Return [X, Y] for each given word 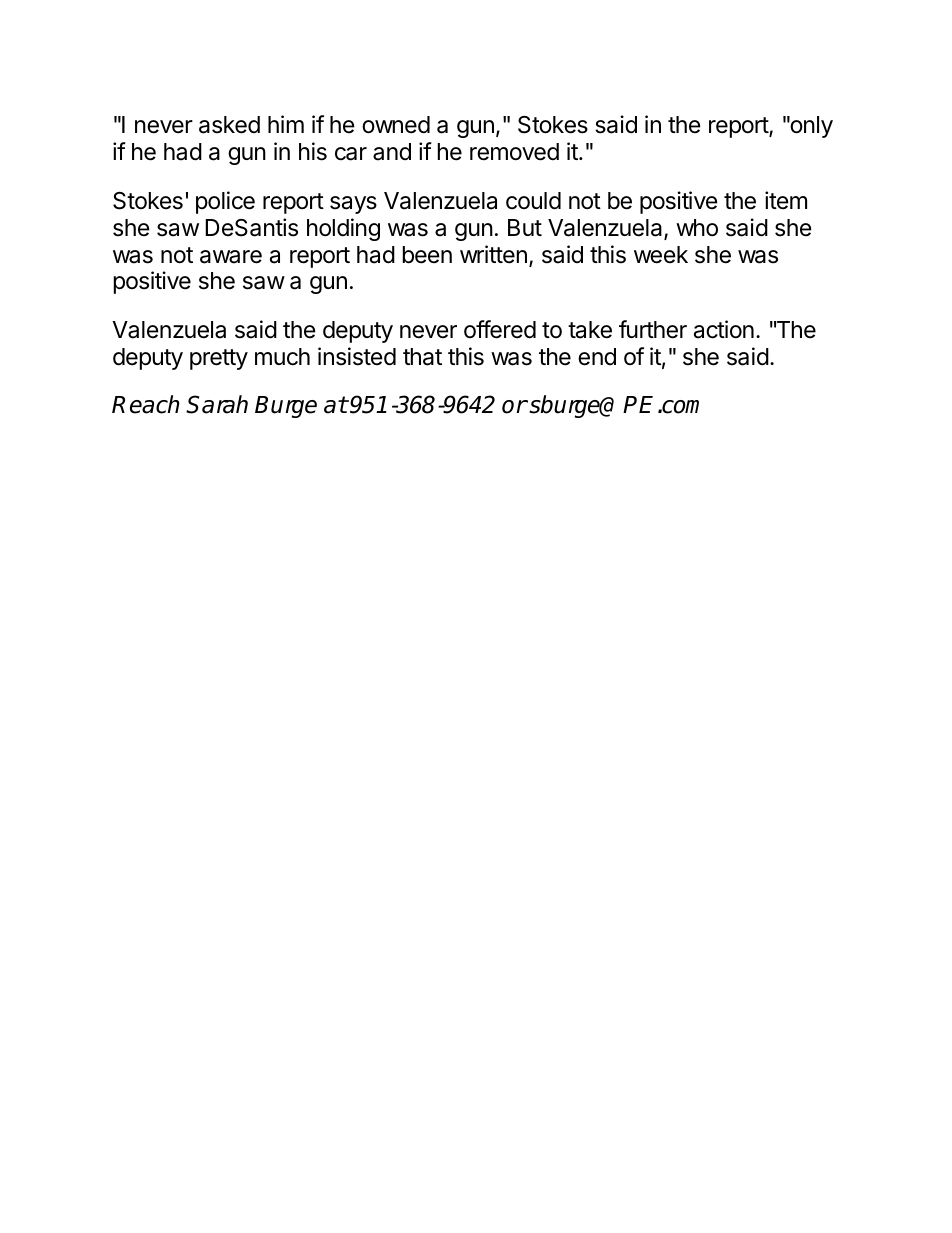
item [786, 200]
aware [231, 257]
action [724, 329]
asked [229, 125]
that [422, 357]
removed [514, 152]
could [533, 201]
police [225, 202]
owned [396, 125]
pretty [219, 359]
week [661, 255]
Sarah [217, 404]
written [493, 254]
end [597, 357]
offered [500, 329]
